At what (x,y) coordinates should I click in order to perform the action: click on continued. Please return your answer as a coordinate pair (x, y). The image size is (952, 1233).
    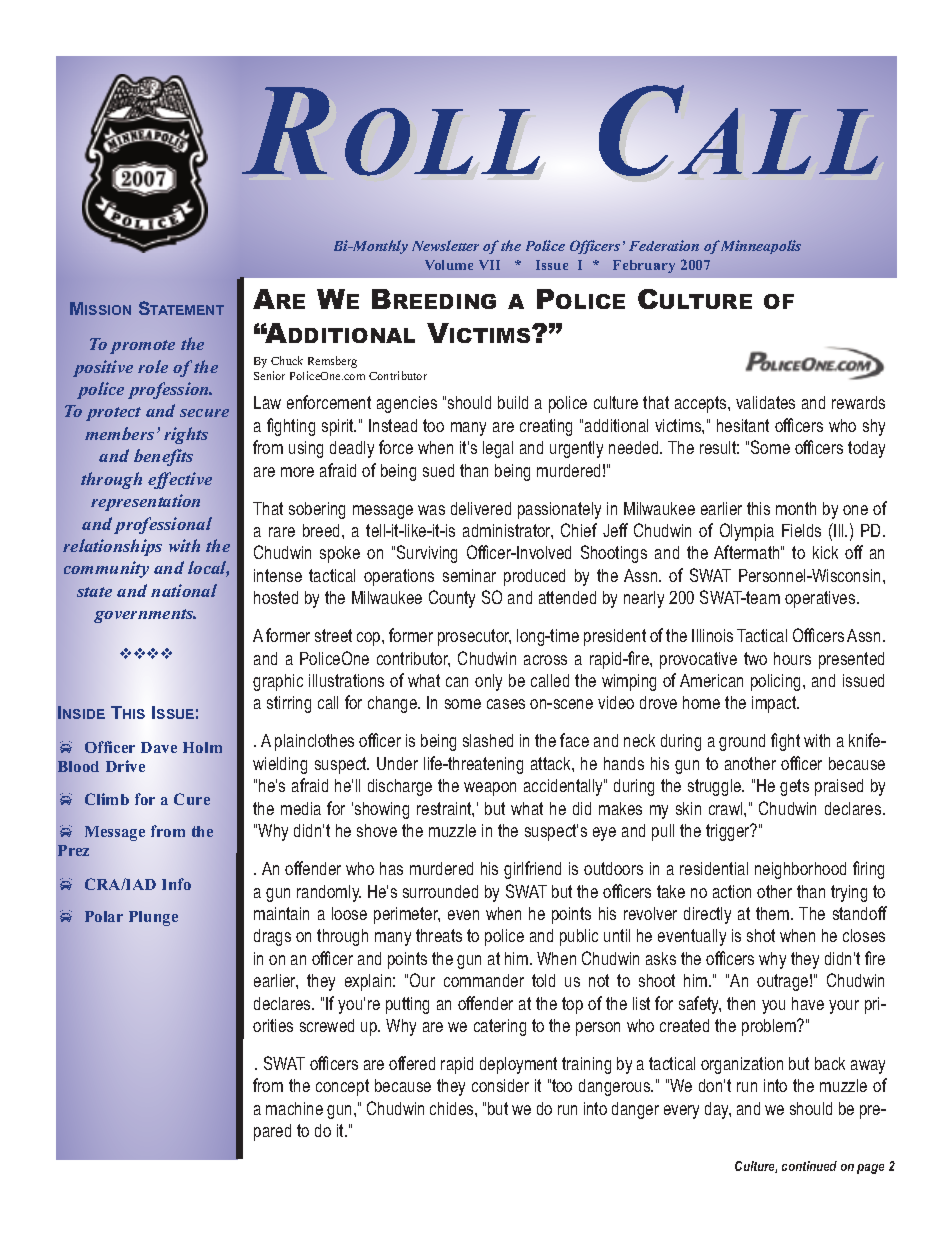
    Looking at the image, I should click on (809, 1166).
